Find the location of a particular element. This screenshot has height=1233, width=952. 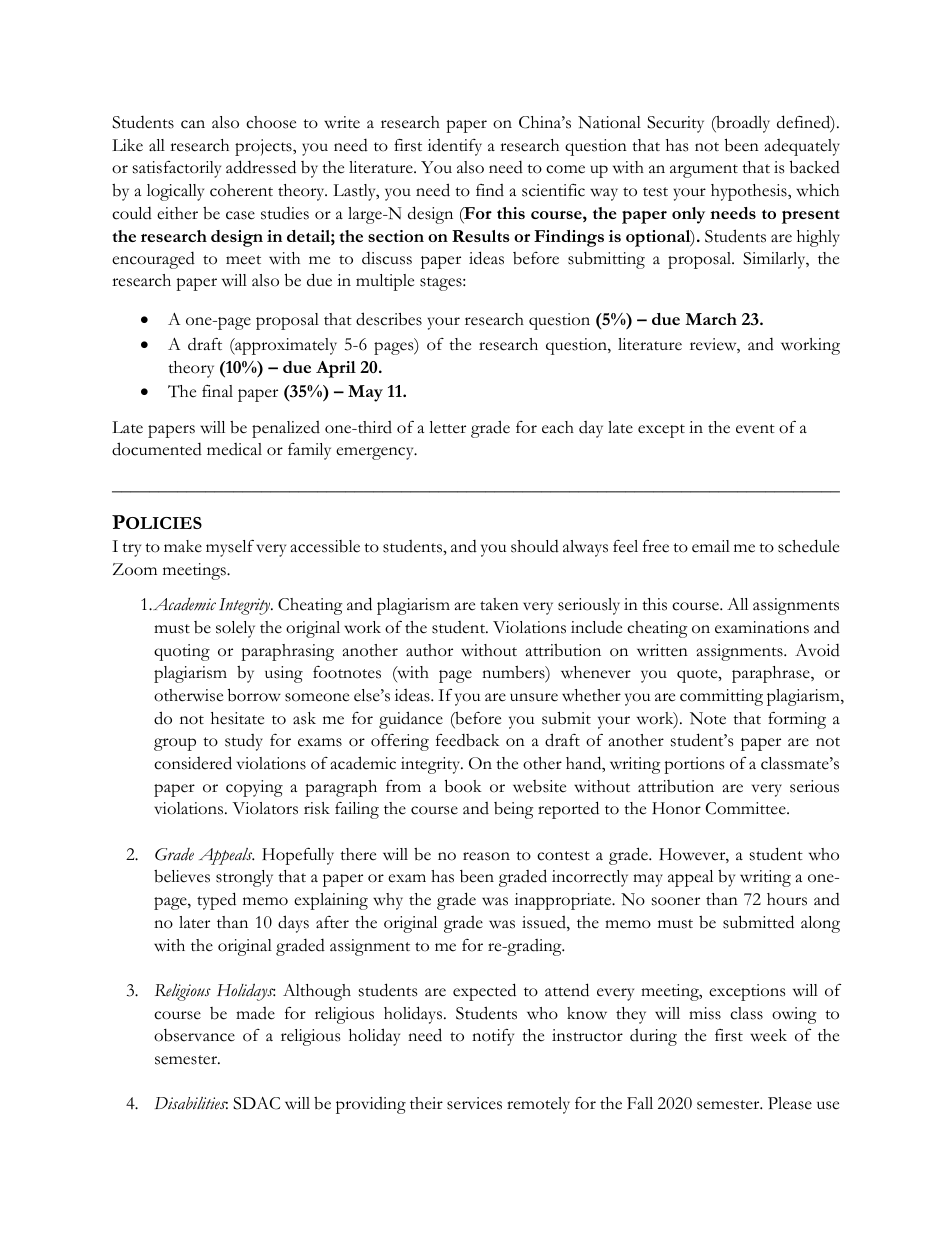

satisfactorily is located at coordinates (177, 169).
